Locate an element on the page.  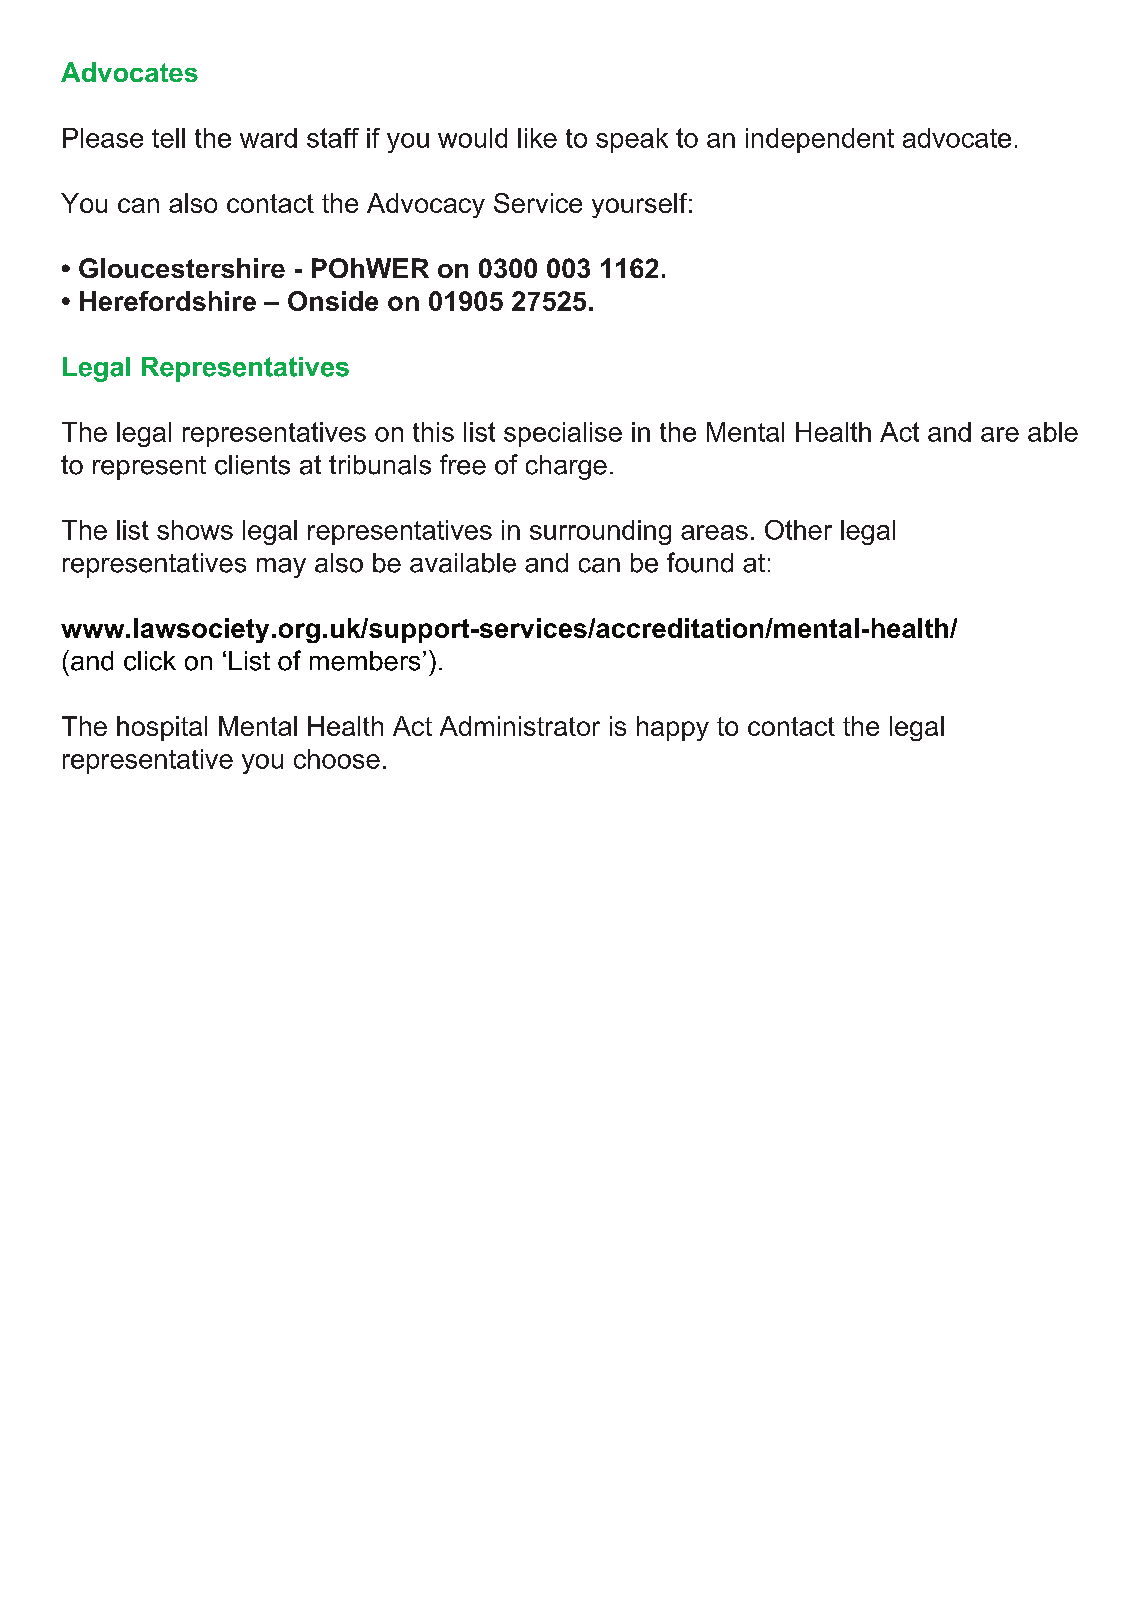
hospital is located at coordinates (162, 728).
